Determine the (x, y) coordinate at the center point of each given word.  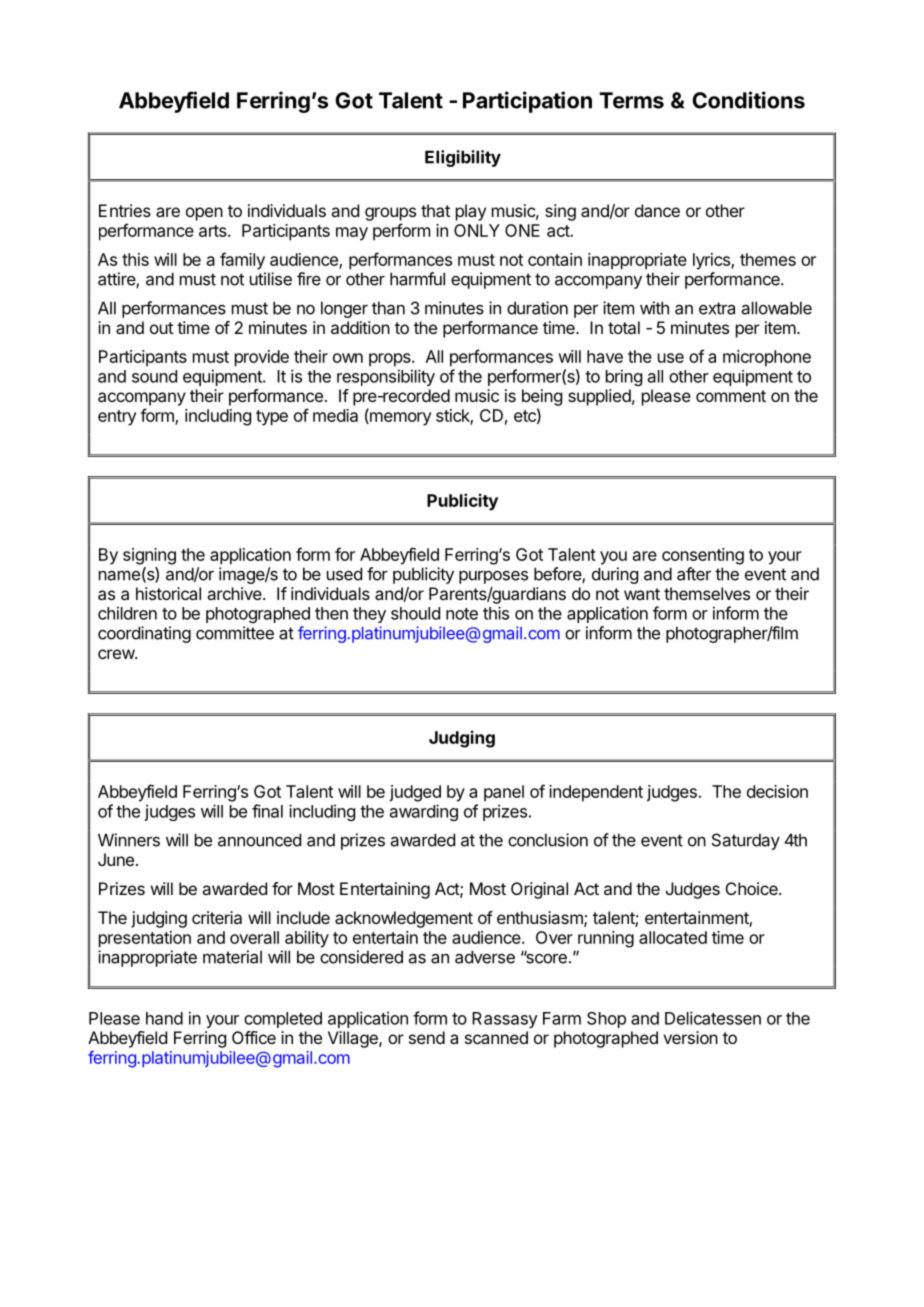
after (694, 574)
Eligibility (463, 158)
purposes (493, 577)
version (690, 1037)
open (204, 214)
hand (164, 1018)
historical (168, 593)
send (427, 1037)
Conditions (748, 100)
